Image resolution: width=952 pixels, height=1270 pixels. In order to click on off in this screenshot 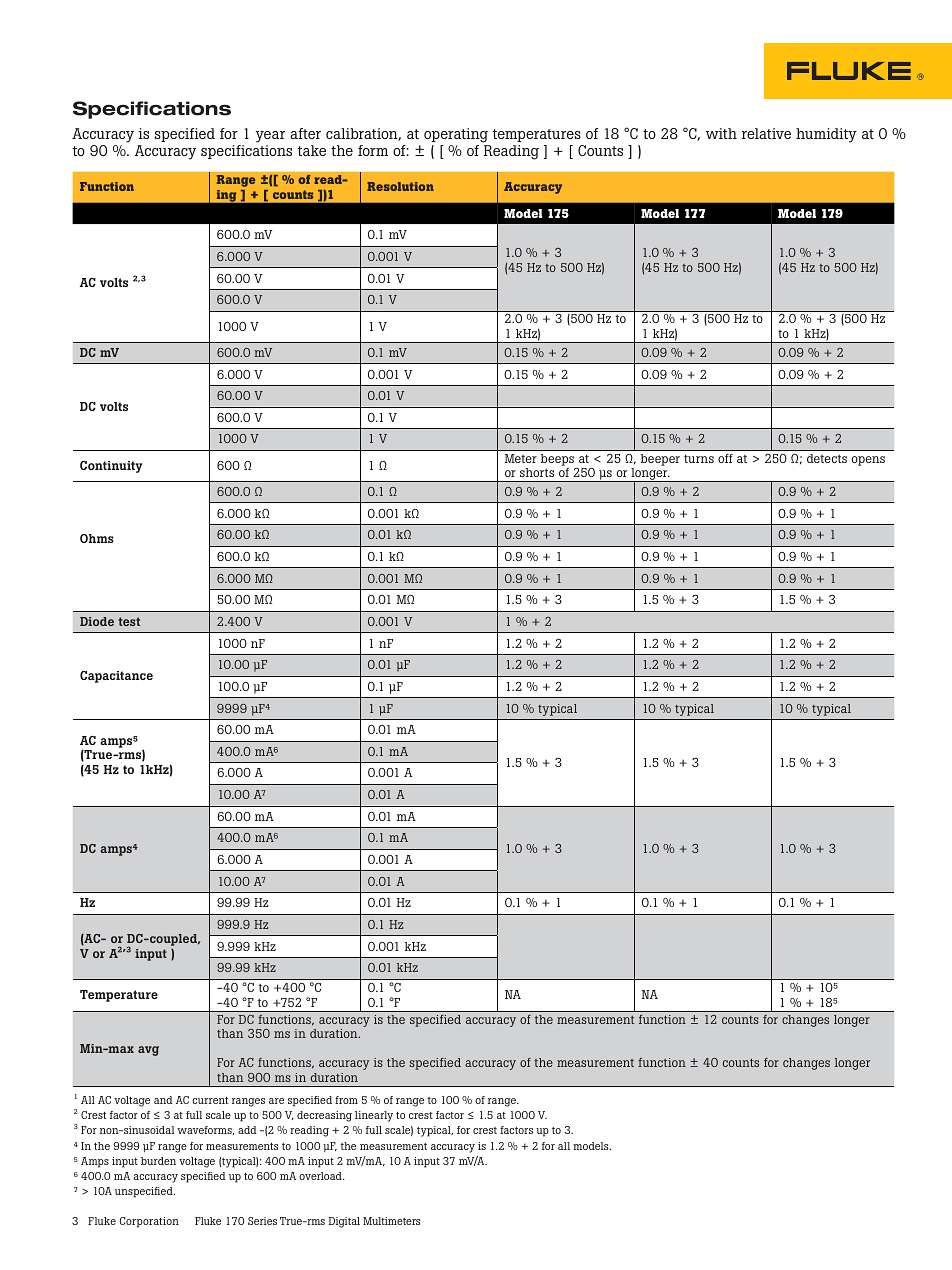, I will do `click(725, 458)`.
